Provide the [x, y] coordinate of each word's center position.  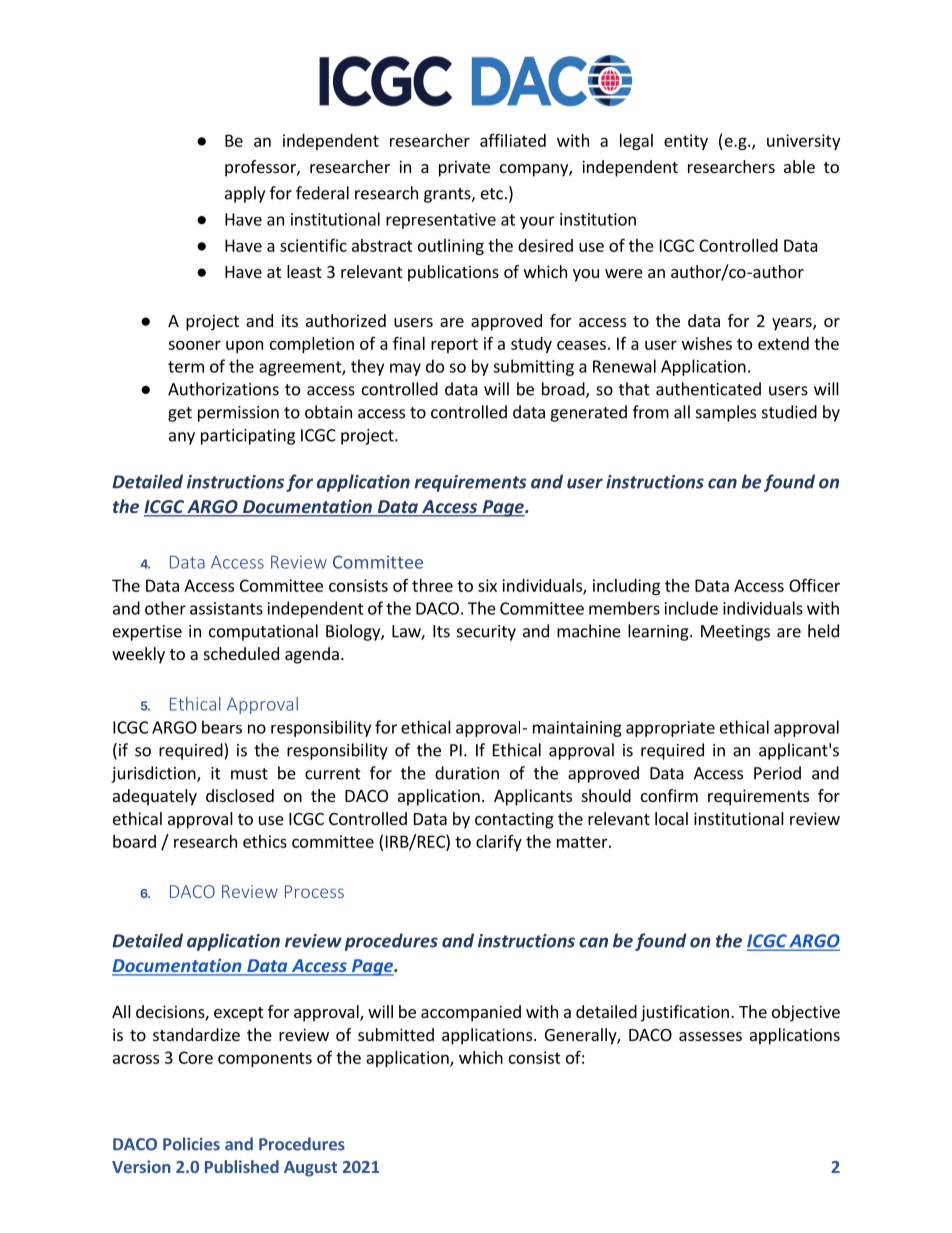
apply [245, 194]
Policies [191, 1144]
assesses [710, 1036]
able [799, 166]
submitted [396, 1034]
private [464, 168]
